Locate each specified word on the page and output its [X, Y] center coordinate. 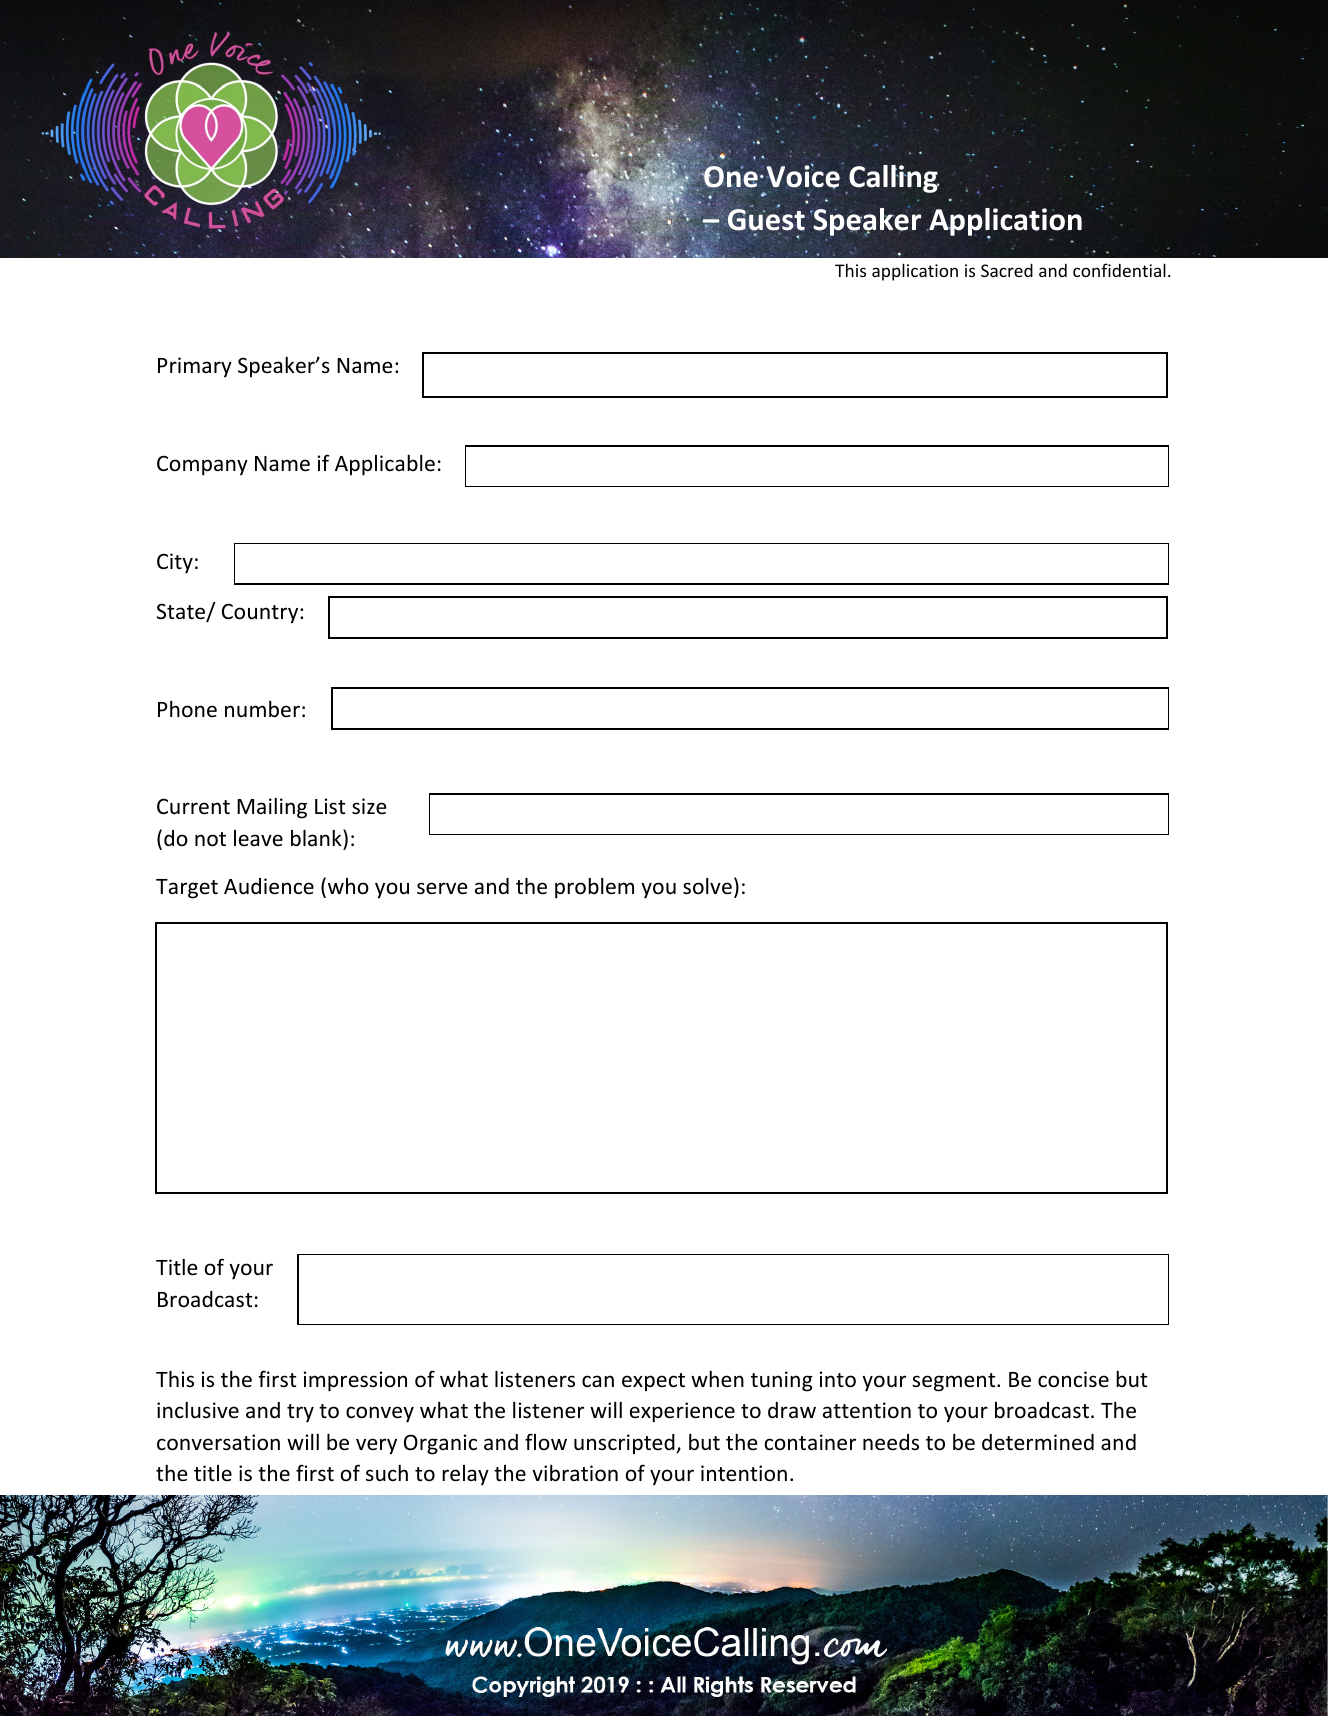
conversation [218, 1442]
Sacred [1007, 270]
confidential [1119, 270]
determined [1038, 1442]
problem [594, 888]
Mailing [272, 808]
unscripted [625, 1444]
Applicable [385, 465]
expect [653, 1382]
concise [1073, 1379]
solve [707, 886]
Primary [195, 367]
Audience [269, 886]
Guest [765, 219]
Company [202, 465]
